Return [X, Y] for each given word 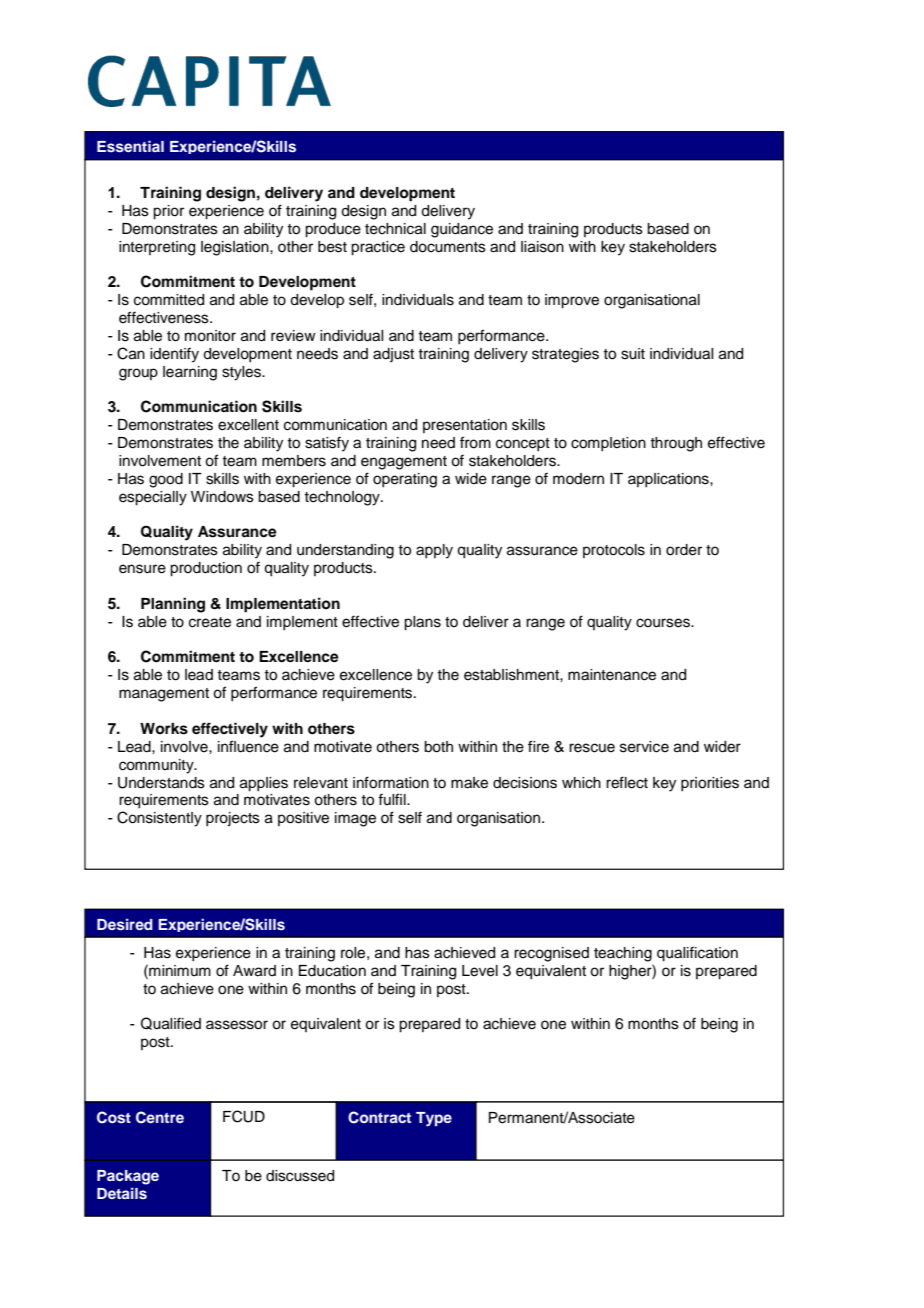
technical [395, 229]
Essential [130, 146]
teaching [623, 954]
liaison [542, 247]
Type [434, 1119]
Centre [160, 1117]
